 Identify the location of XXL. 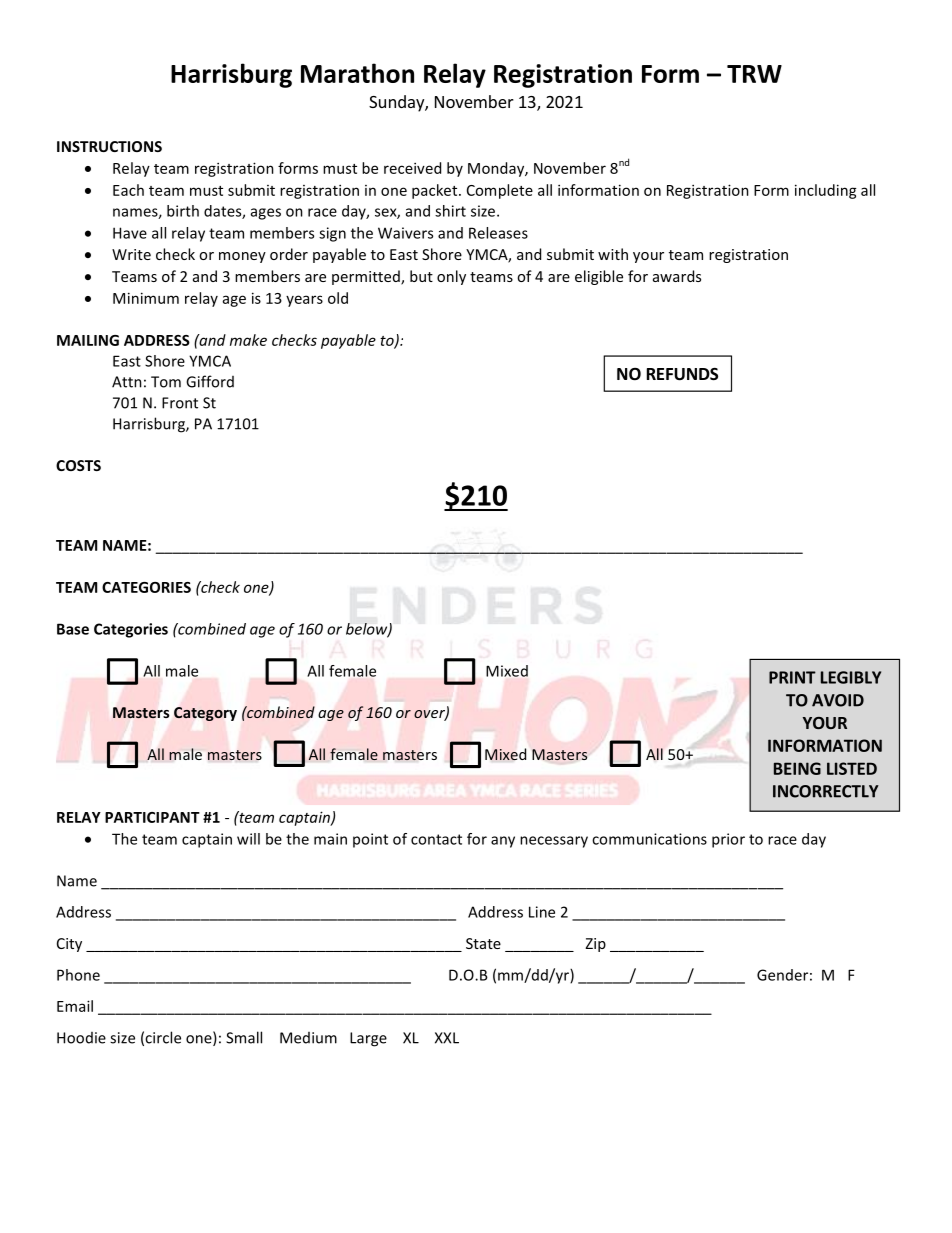
(447, 1038).
